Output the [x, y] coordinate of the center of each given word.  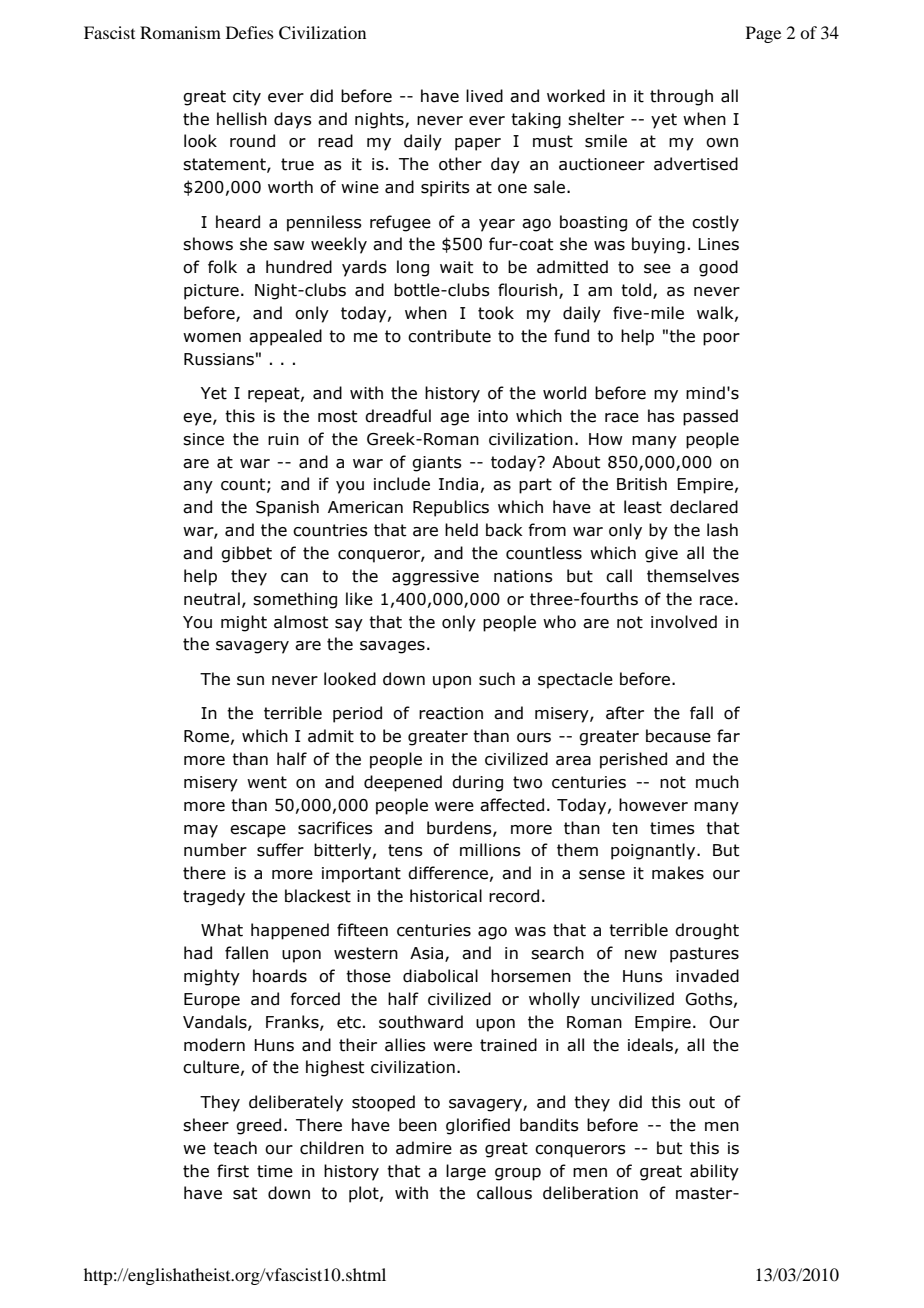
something [295, 600]
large [466, 1172]
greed [258, 1126]
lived [484, 96]
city [247, 98]
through [681, 97]
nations [523, 576]
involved [684, 622]
